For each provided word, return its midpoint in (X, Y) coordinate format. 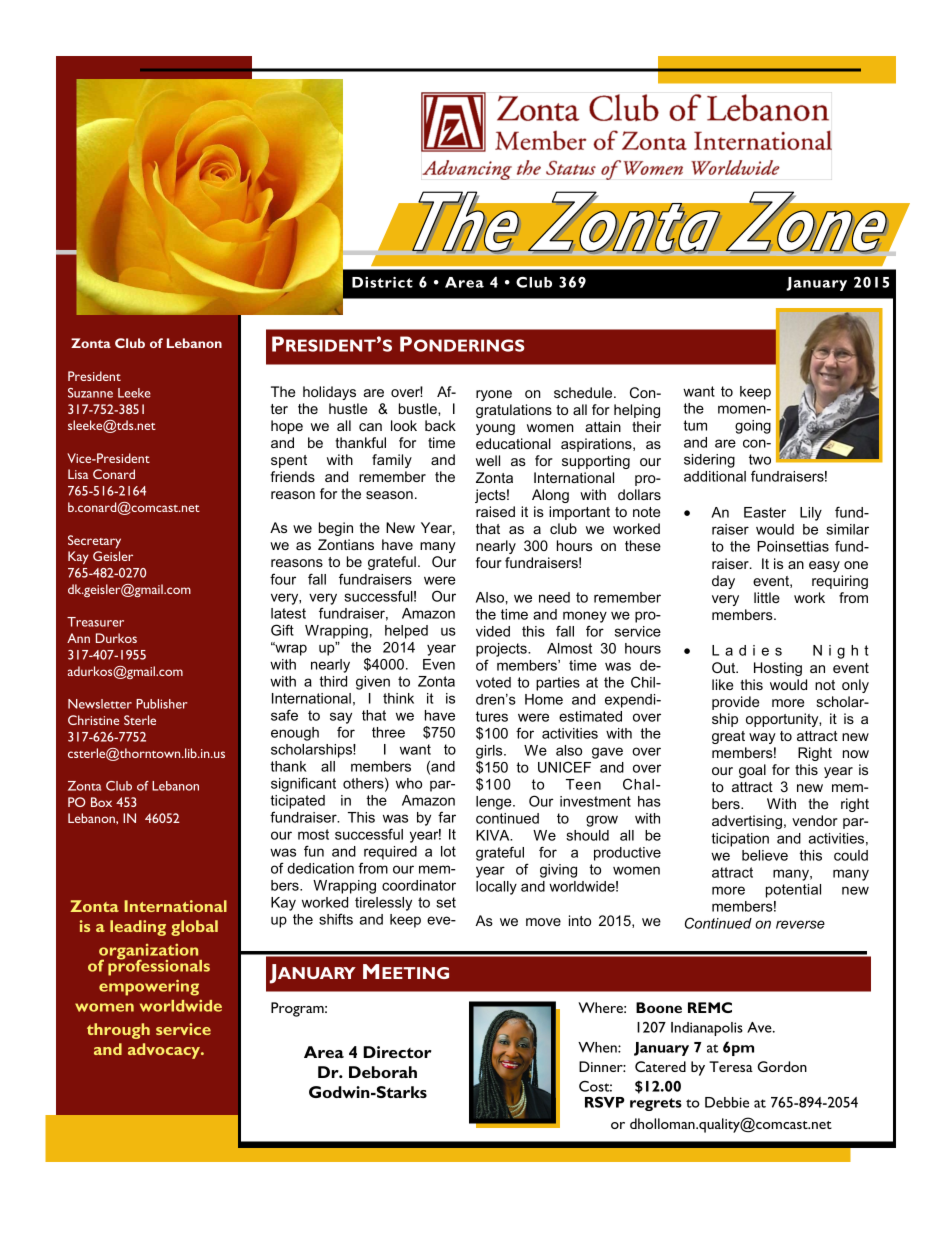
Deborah (383, 1072)
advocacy (165, 1051)
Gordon (782, 1066)
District (382, 282)
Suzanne (90, 393)
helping (637, 411)
